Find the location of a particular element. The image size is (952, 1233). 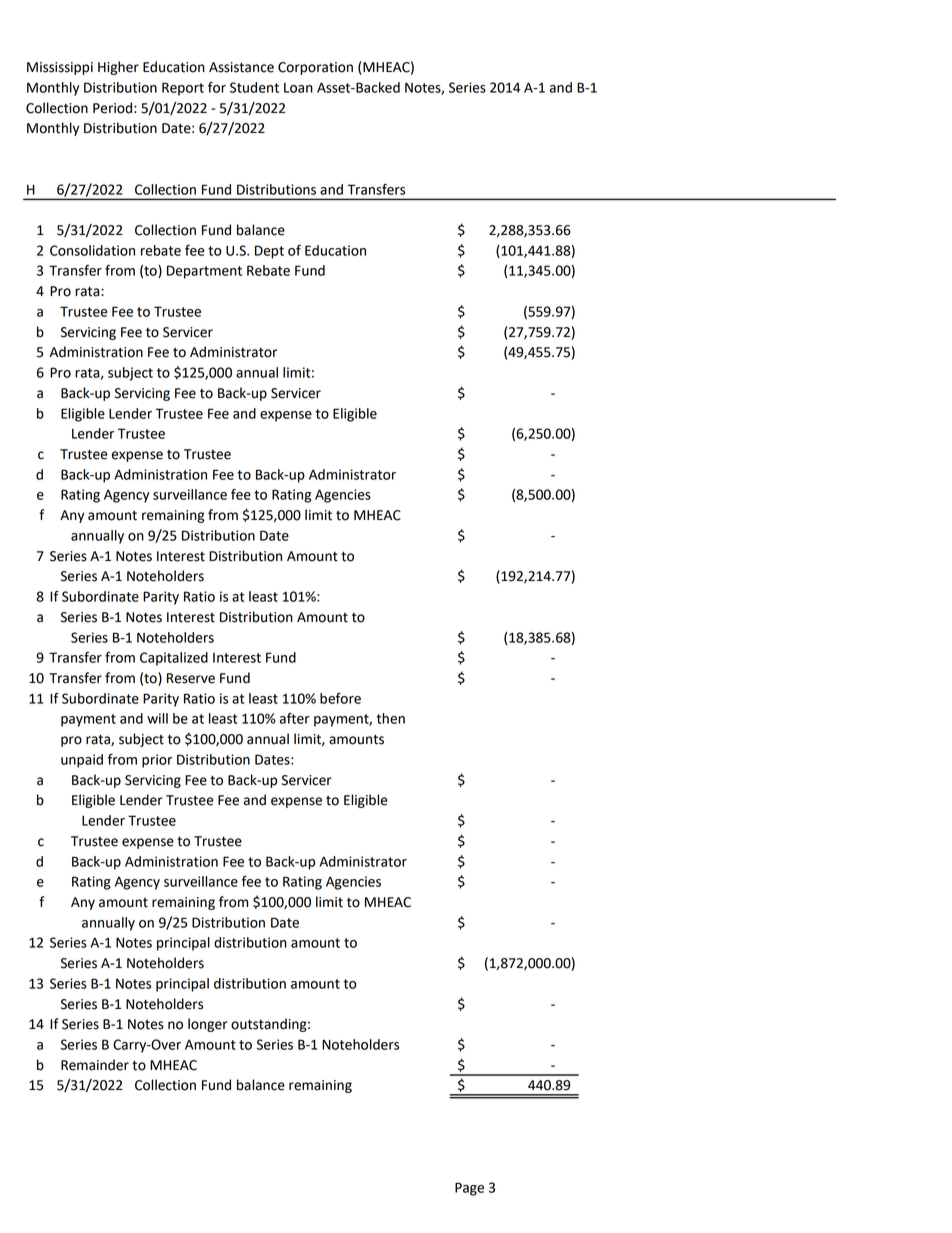

Remainder is located at coordinates (95, 1065).
